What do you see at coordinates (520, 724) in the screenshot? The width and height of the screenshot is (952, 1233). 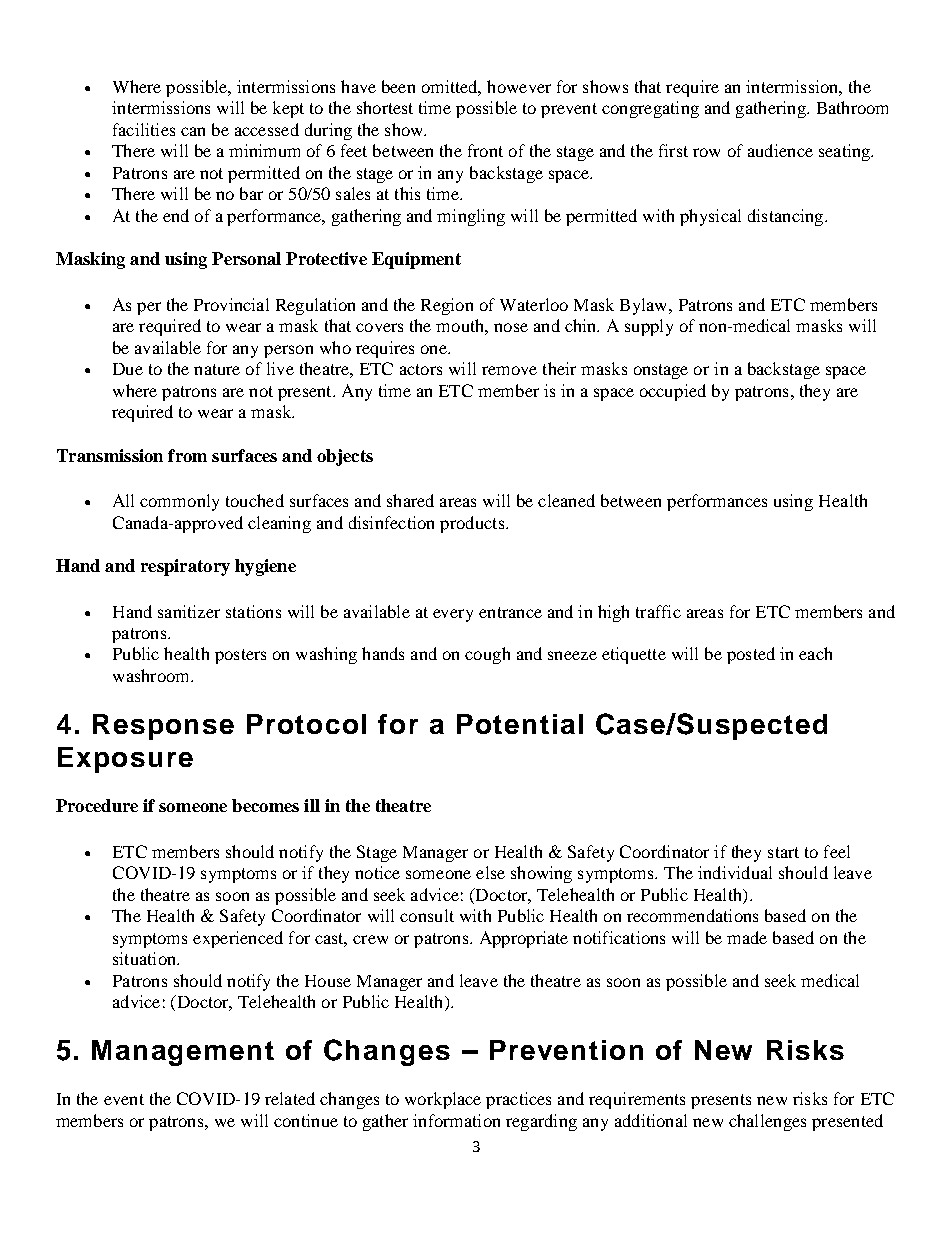 I see `Potential` at bounding box center [520, 724].
